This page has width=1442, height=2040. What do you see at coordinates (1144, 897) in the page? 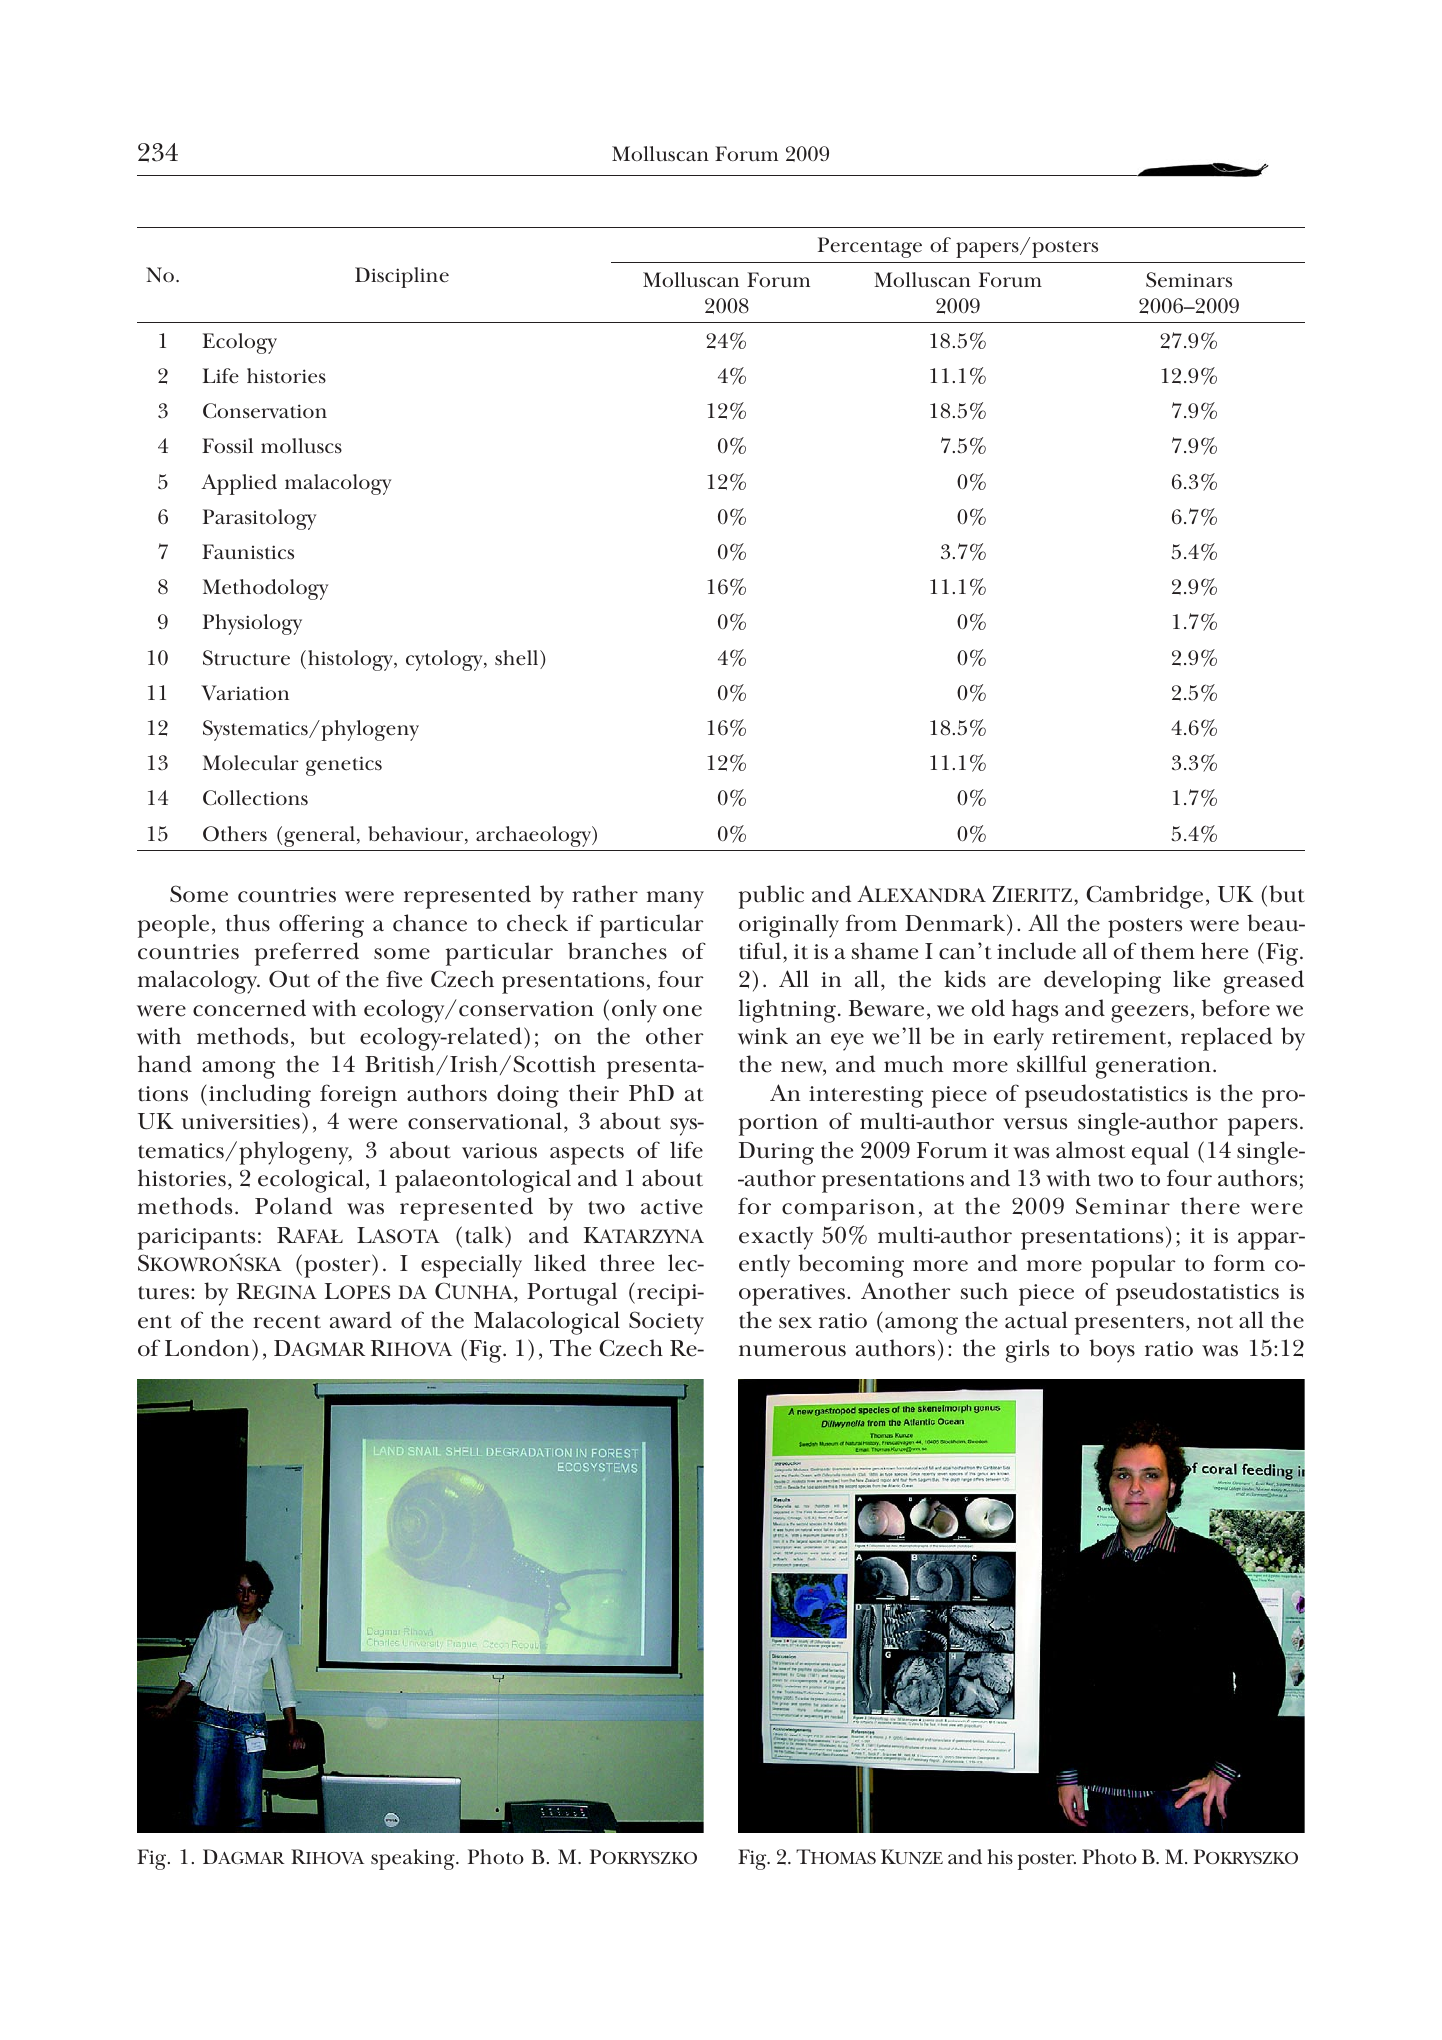
I see `Cambridge` at bounding box center [1144, 897].
